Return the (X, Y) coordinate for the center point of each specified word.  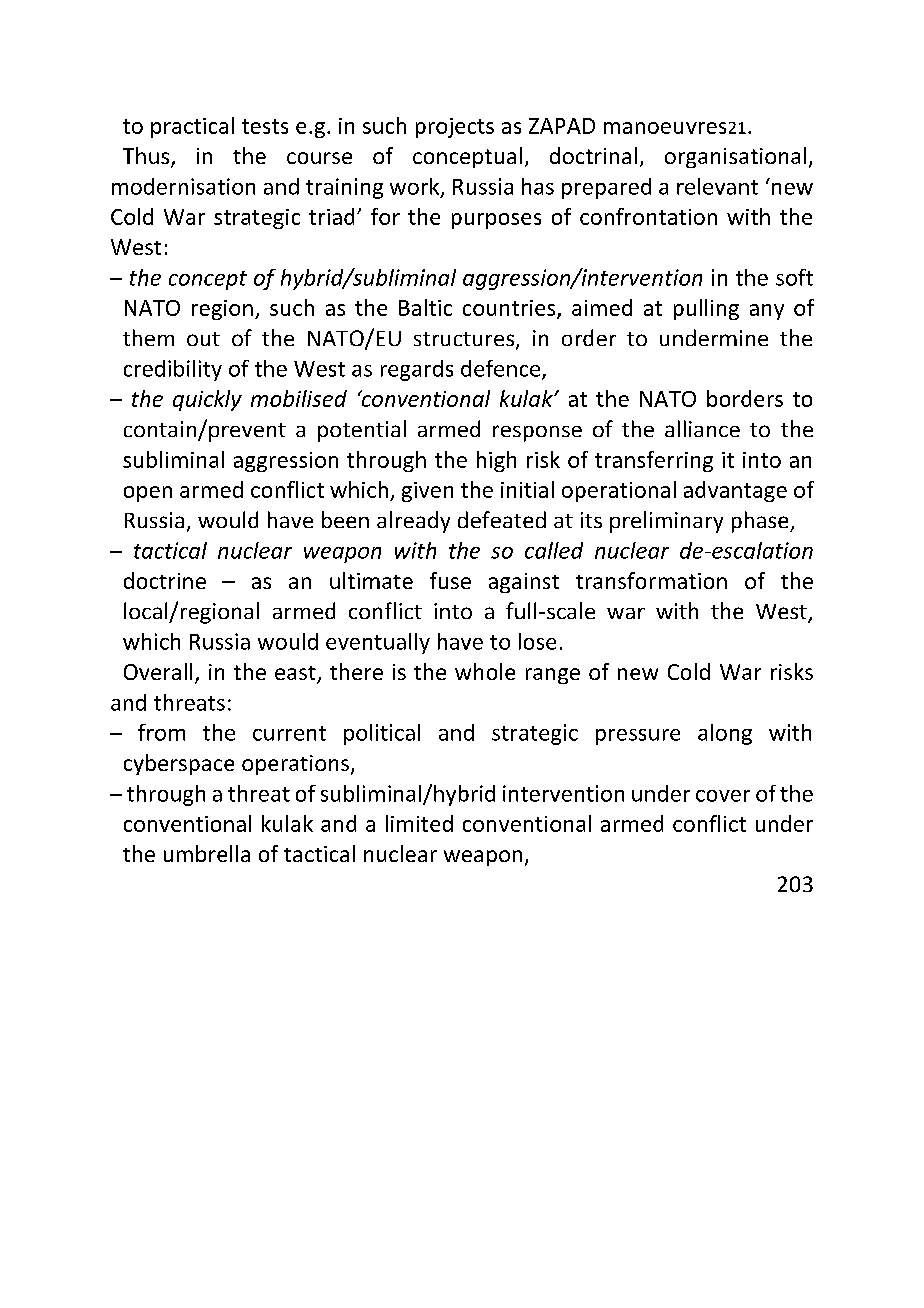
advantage (735, 491)
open (148, 494)
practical (192, 127)
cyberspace (179, 764)
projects (455, 128)
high (496, 461)
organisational (735, 157)
